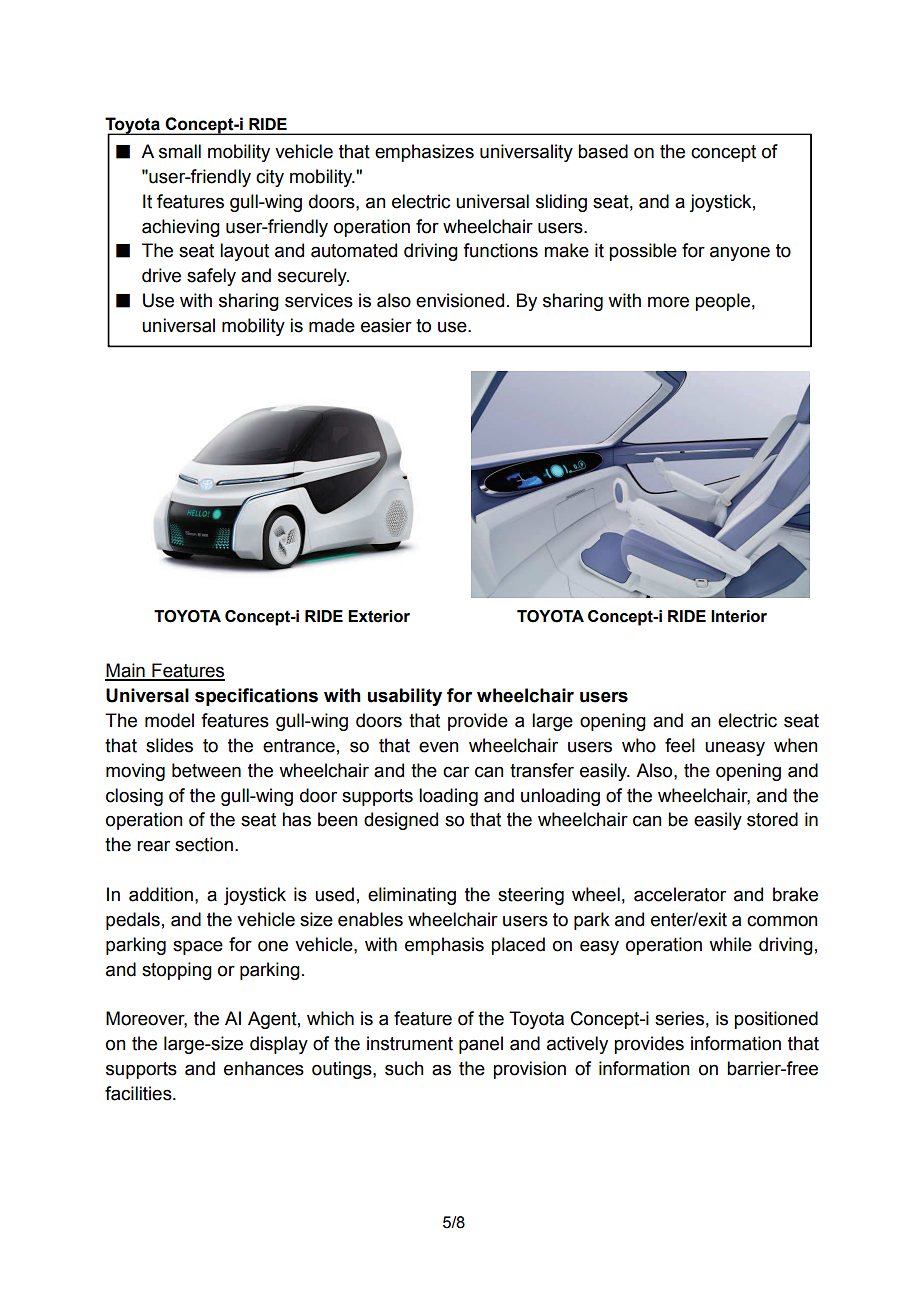 The height and width of the page is (1308, 924). I want to click on small, so click(180, 151).
